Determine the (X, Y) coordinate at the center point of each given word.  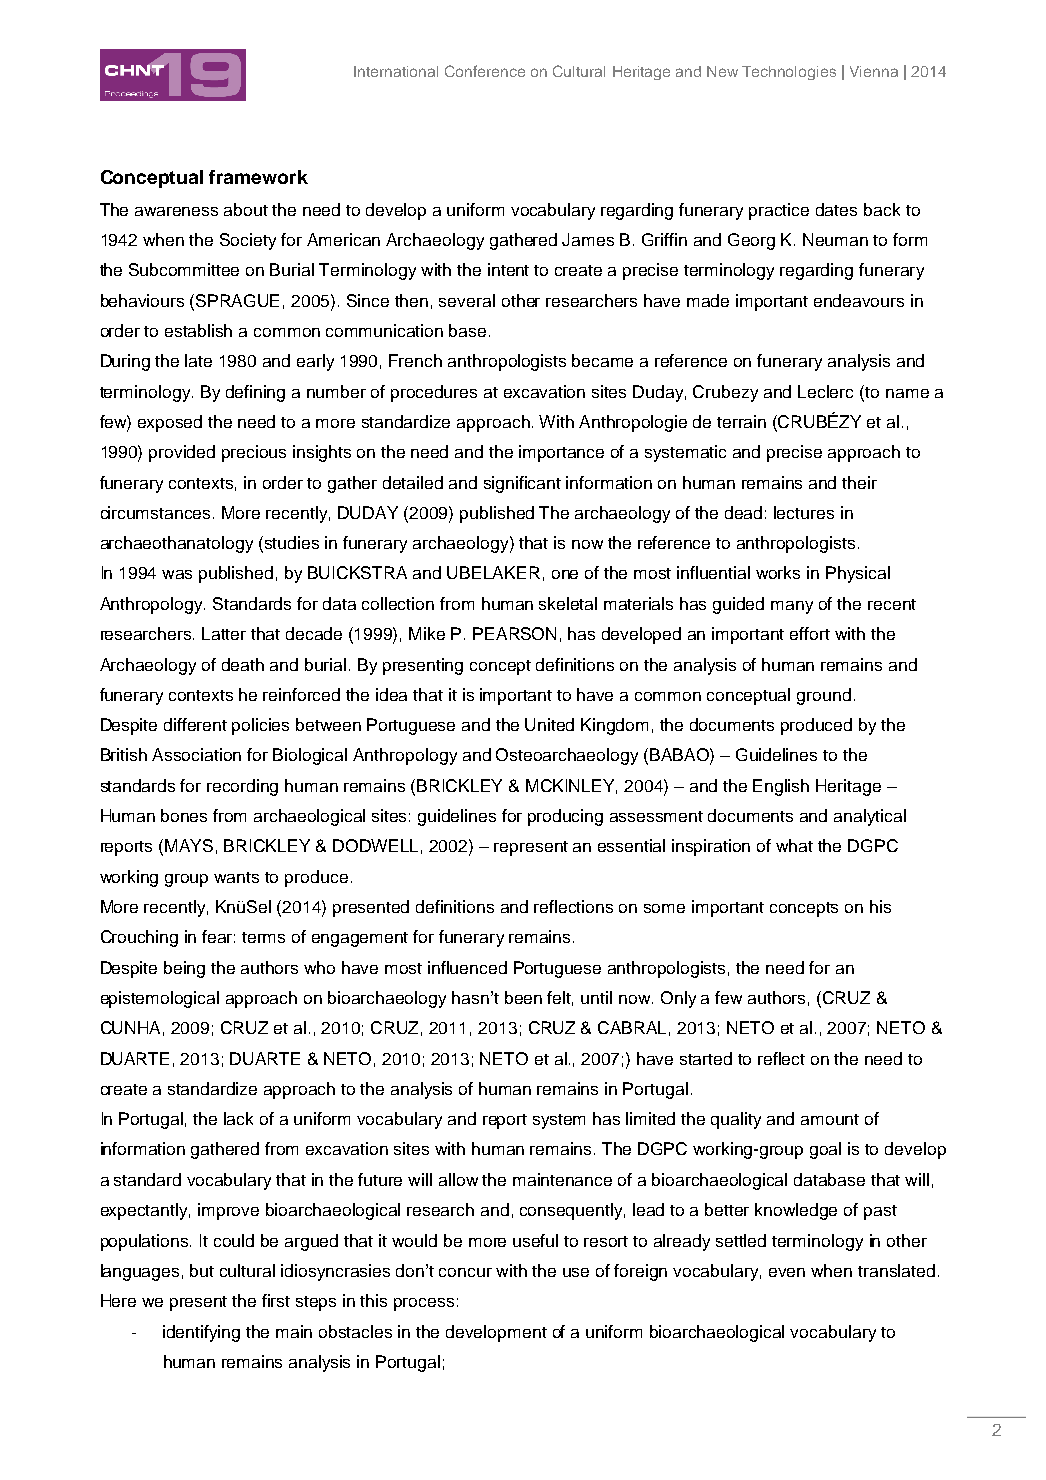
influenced (467, 967)
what (794, 845)
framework (258, 177)
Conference (485, 71)
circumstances (157, 512)
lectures (804, 512)
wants (236, 877)
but (202, 1270)
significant (522, 484)
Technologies (789, 73)
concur (465, 1272)
